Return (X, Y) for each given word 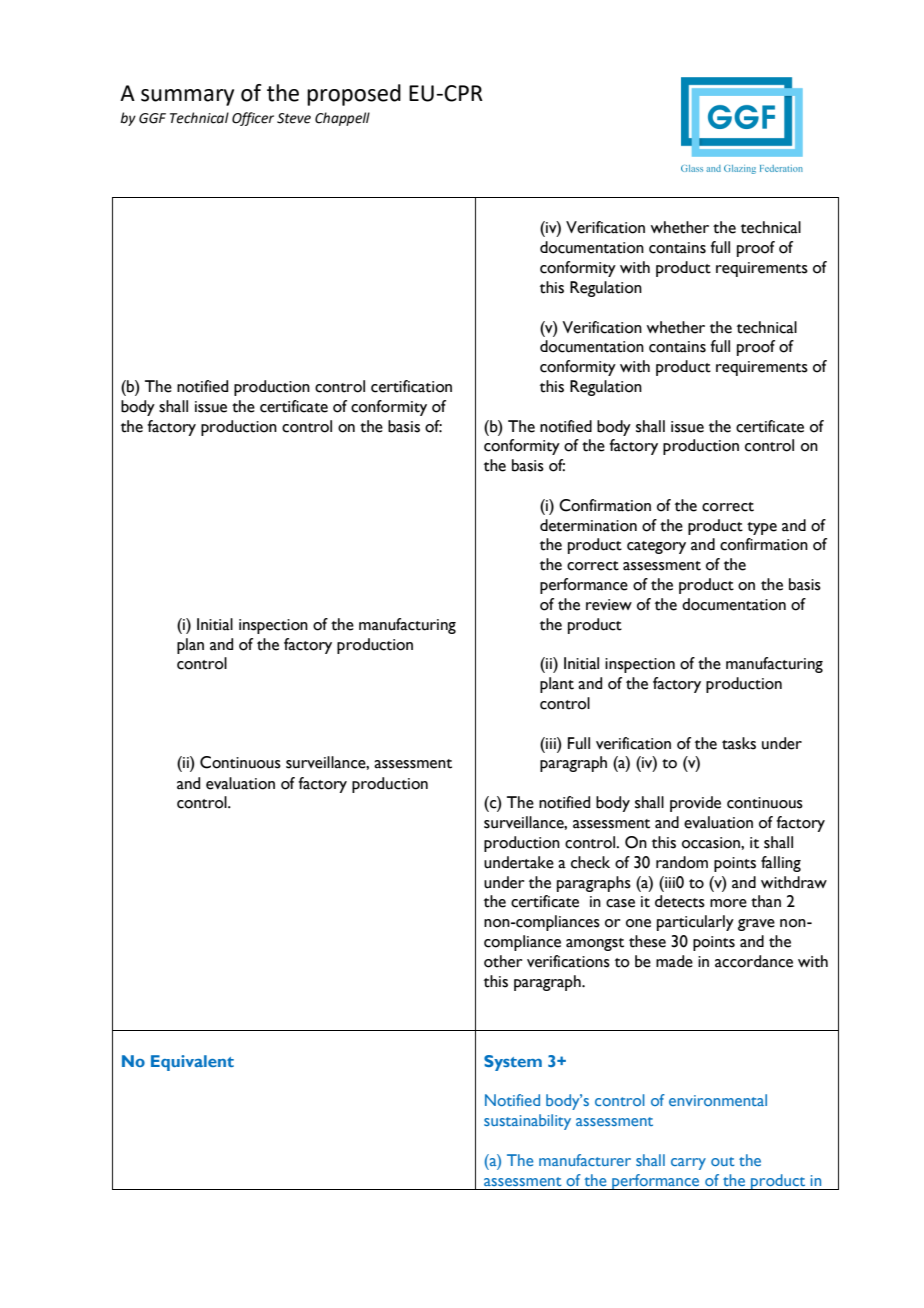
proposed (354, 95)
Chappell (342, 119)
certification (411, 386)
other (503, 961)
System (513, 1063)
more (728, 903)
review (609, 605)
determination (588, 525)
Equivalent (192, 1063)
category (656, 547)
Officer (253, 119)
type (762, 528)
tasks (739, 743)
